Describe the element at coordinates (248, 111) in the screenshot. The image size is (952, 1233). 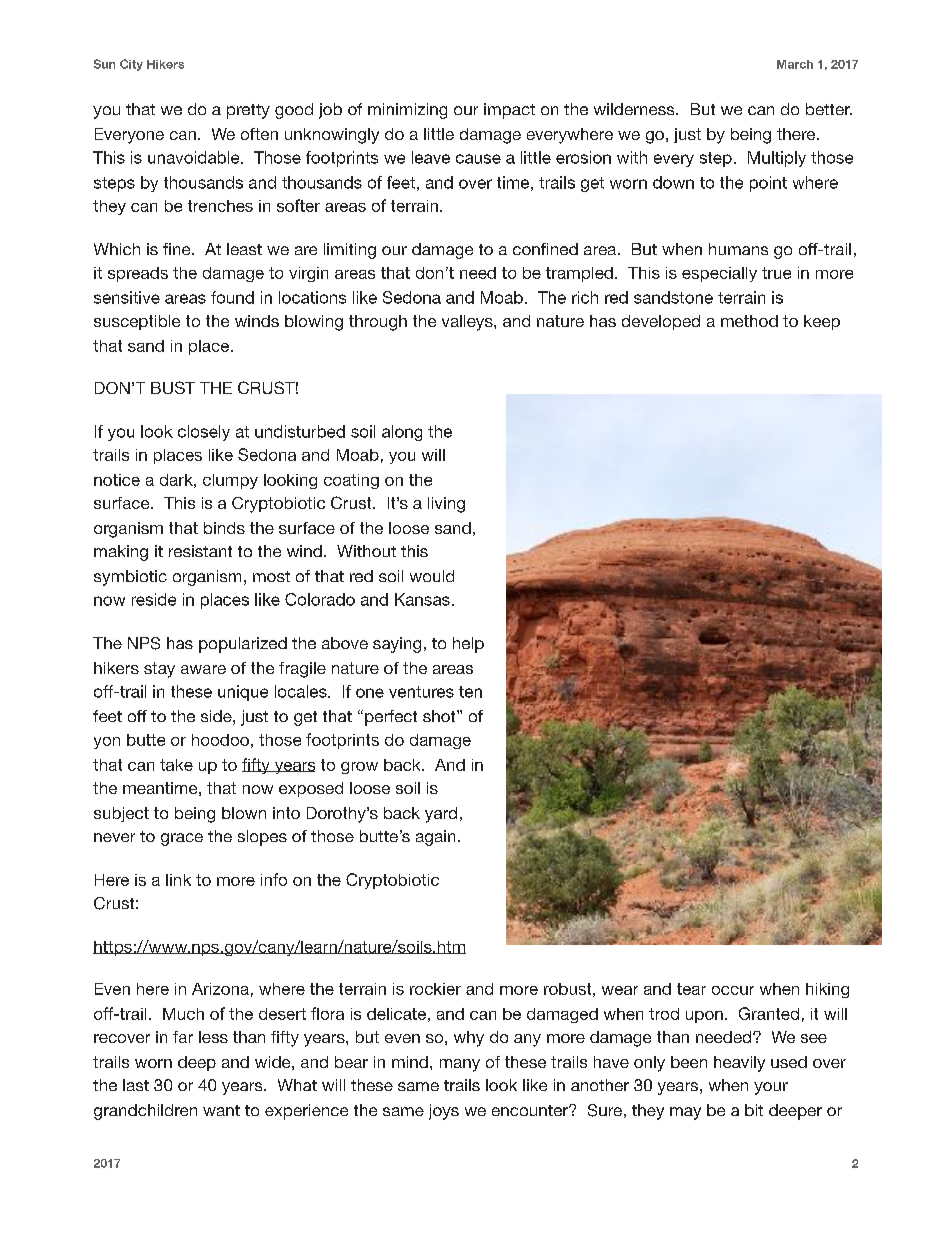
I see `pretty` at that location.
